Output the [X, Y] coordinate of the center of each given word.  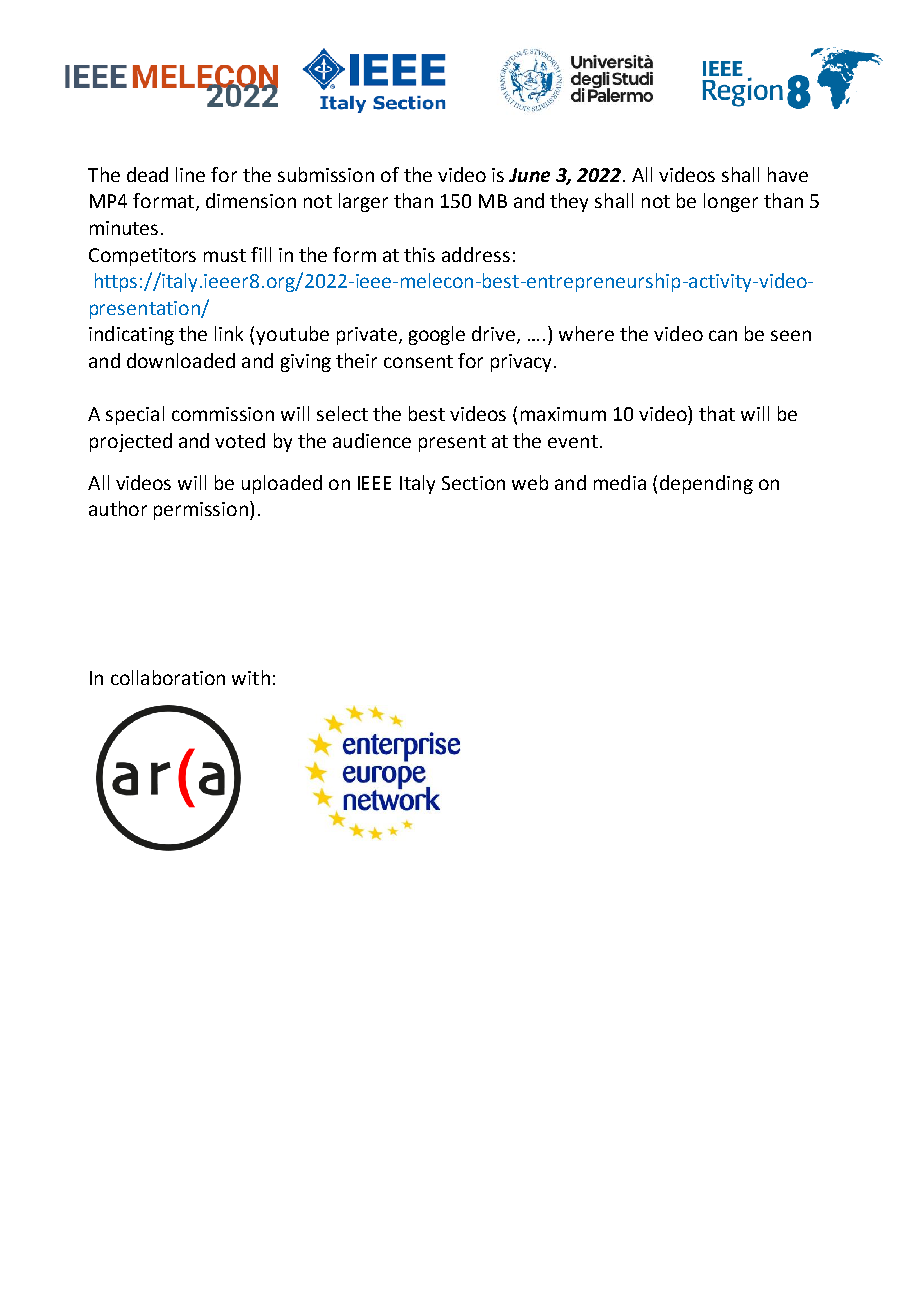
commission [223, 414]
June [529, 175]
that [717, 413]
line [190, 174]
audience [372, 440]
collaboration [168, 677]
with [251, 677]
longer [731, 202]
